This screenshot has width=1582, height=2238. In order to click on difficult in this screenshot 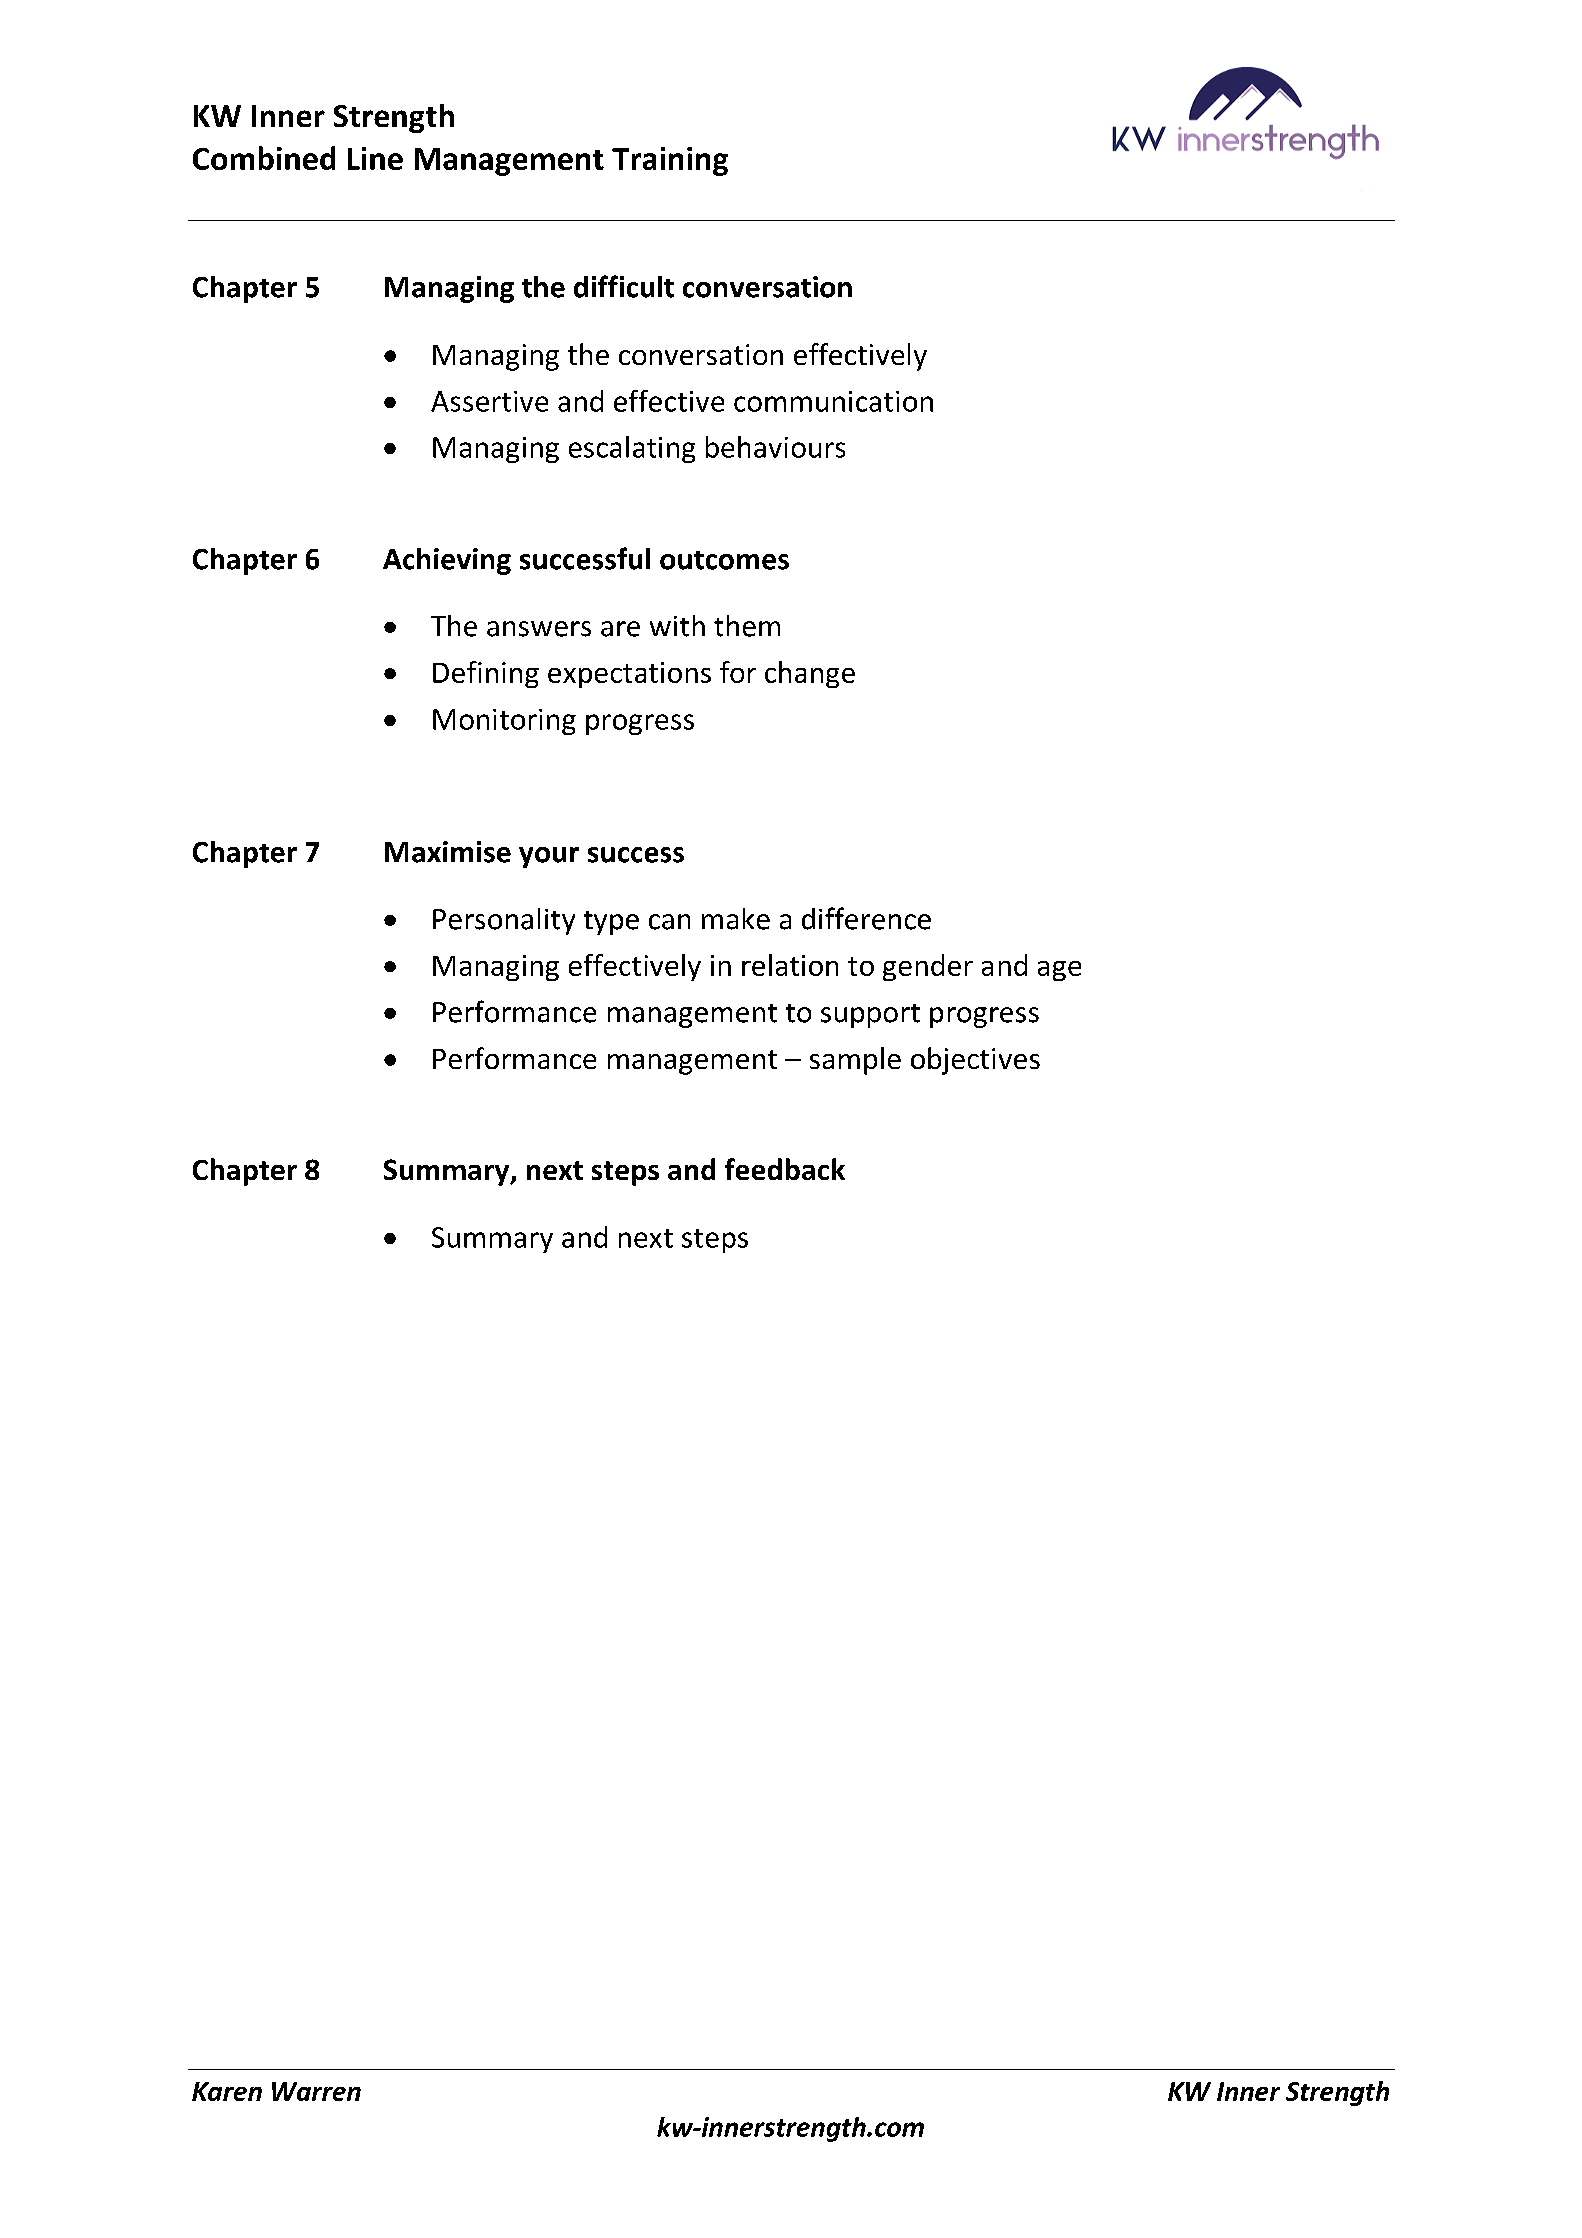, I will do `click(624, 286)`.
